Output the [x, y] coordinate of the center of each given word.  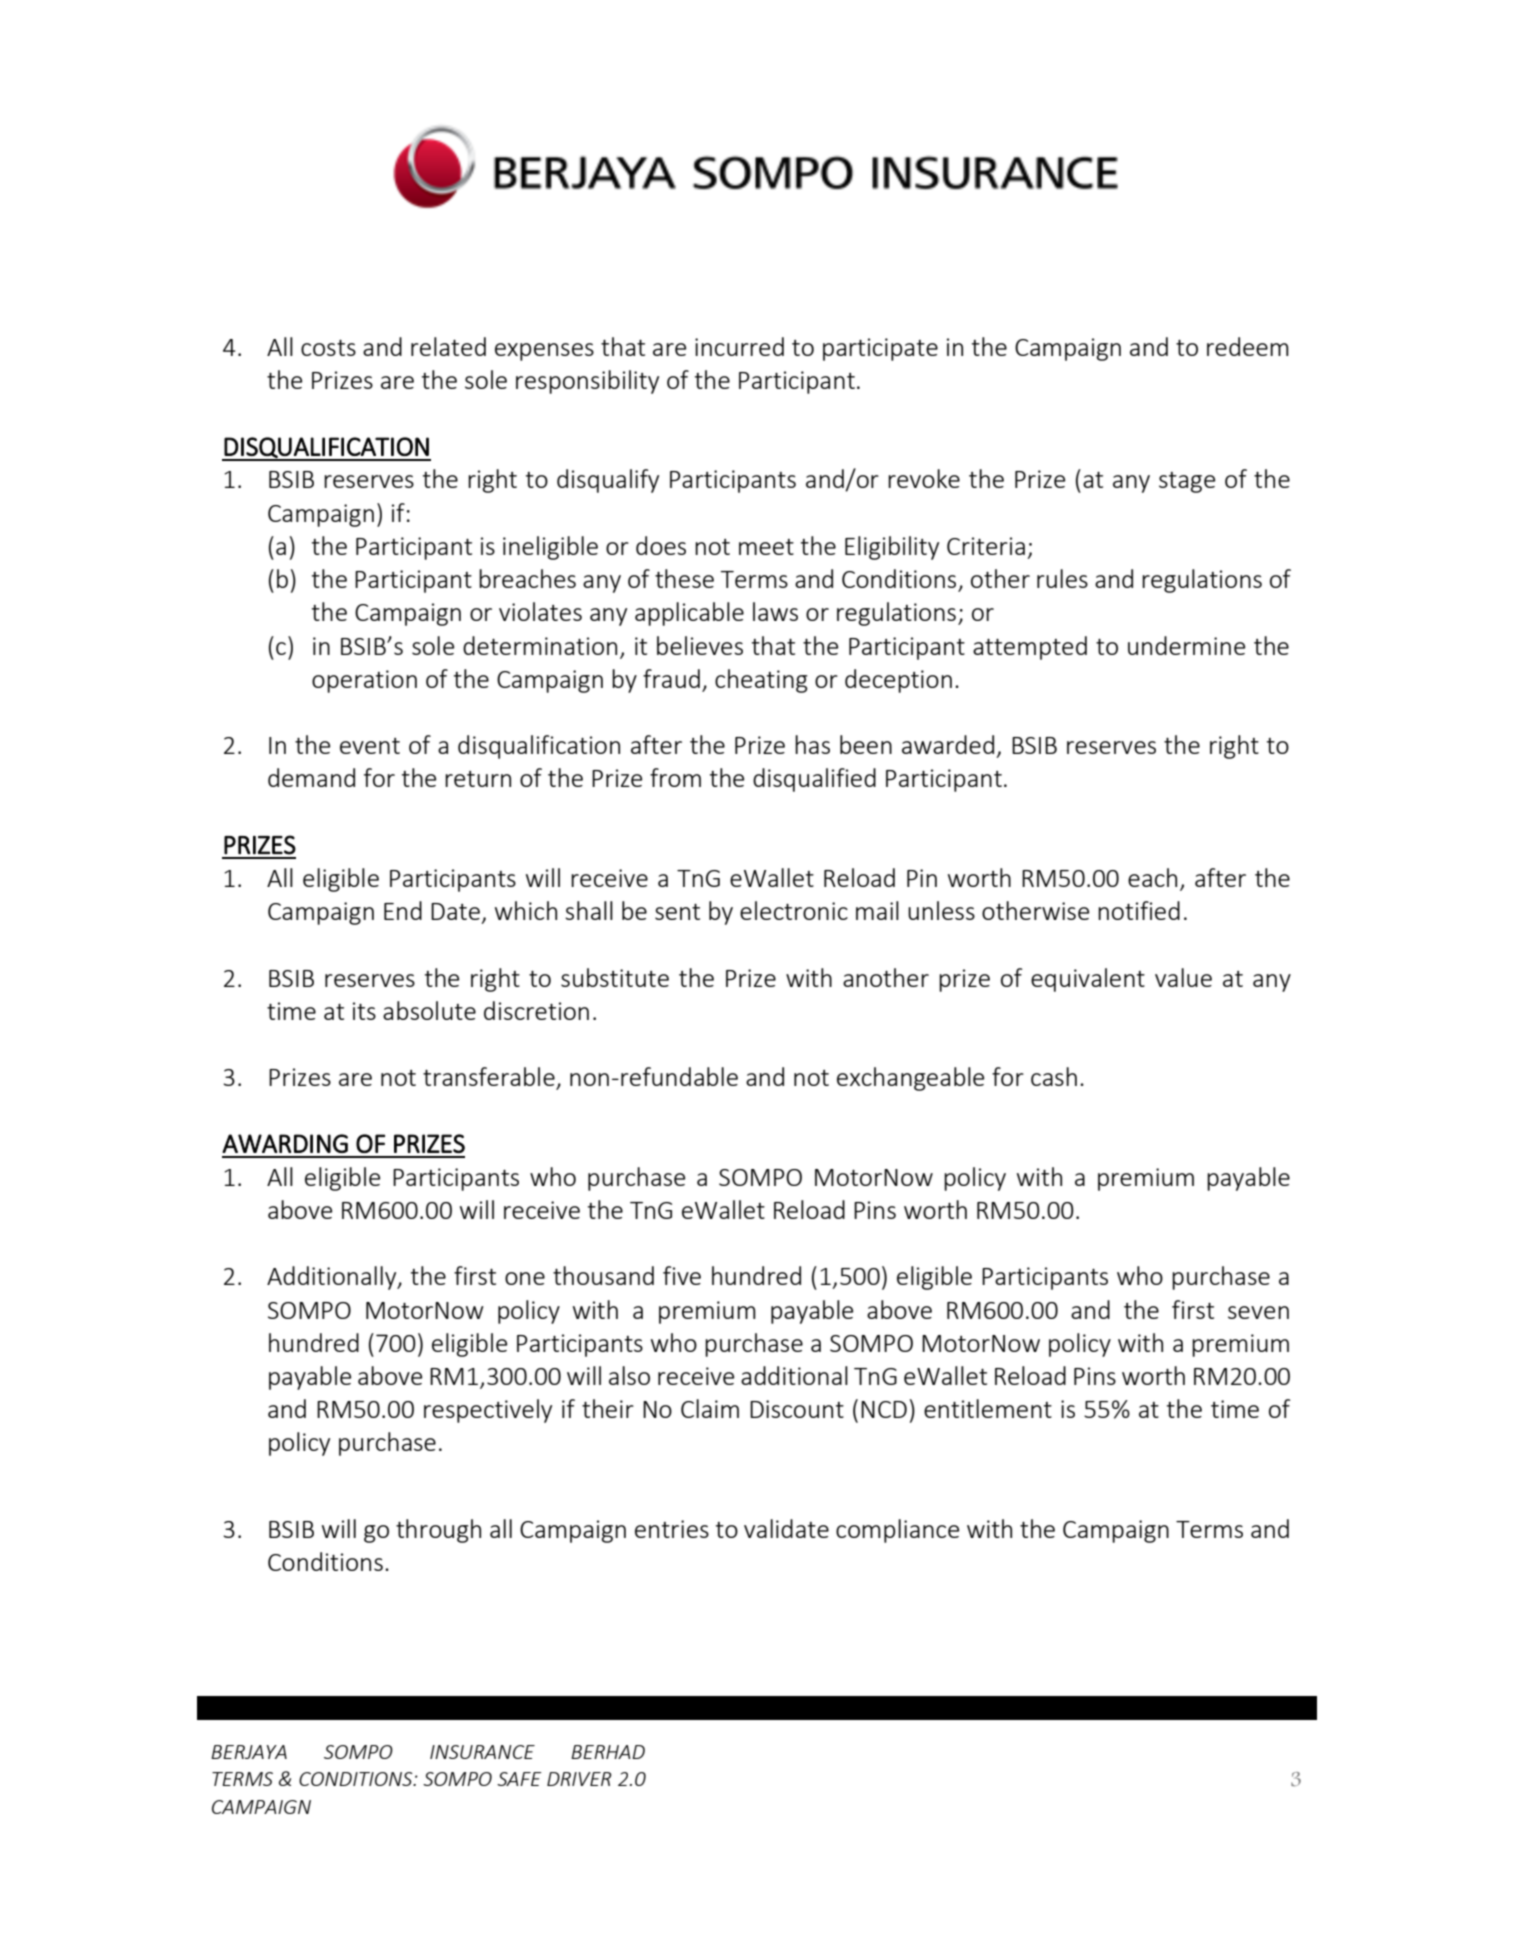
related [448, 346]
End [403, 910]
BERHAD [608, 1752]
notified [1139, 910]
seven [1258, 1312]
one [525, 1278]
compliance [897, 1531]
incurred [739, 346]
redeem [1248, 346]
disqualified [814, 780]
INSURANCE [482, 1752]
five [682, 1275]
